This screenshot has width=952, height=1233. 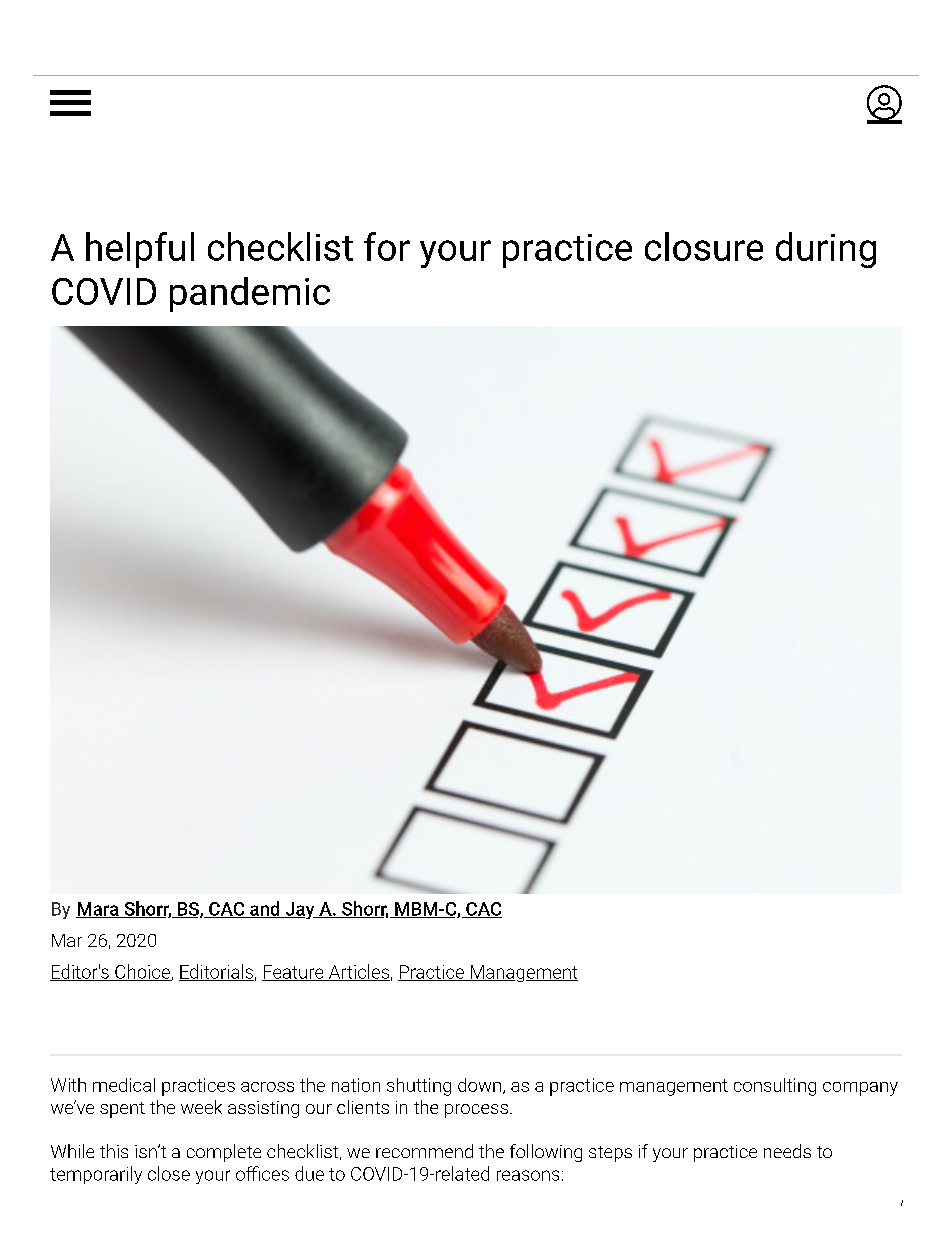 What do you see at coordinates (98, 910) in the screenshot?
I see `Mara` at bounding box center [98, 910].
